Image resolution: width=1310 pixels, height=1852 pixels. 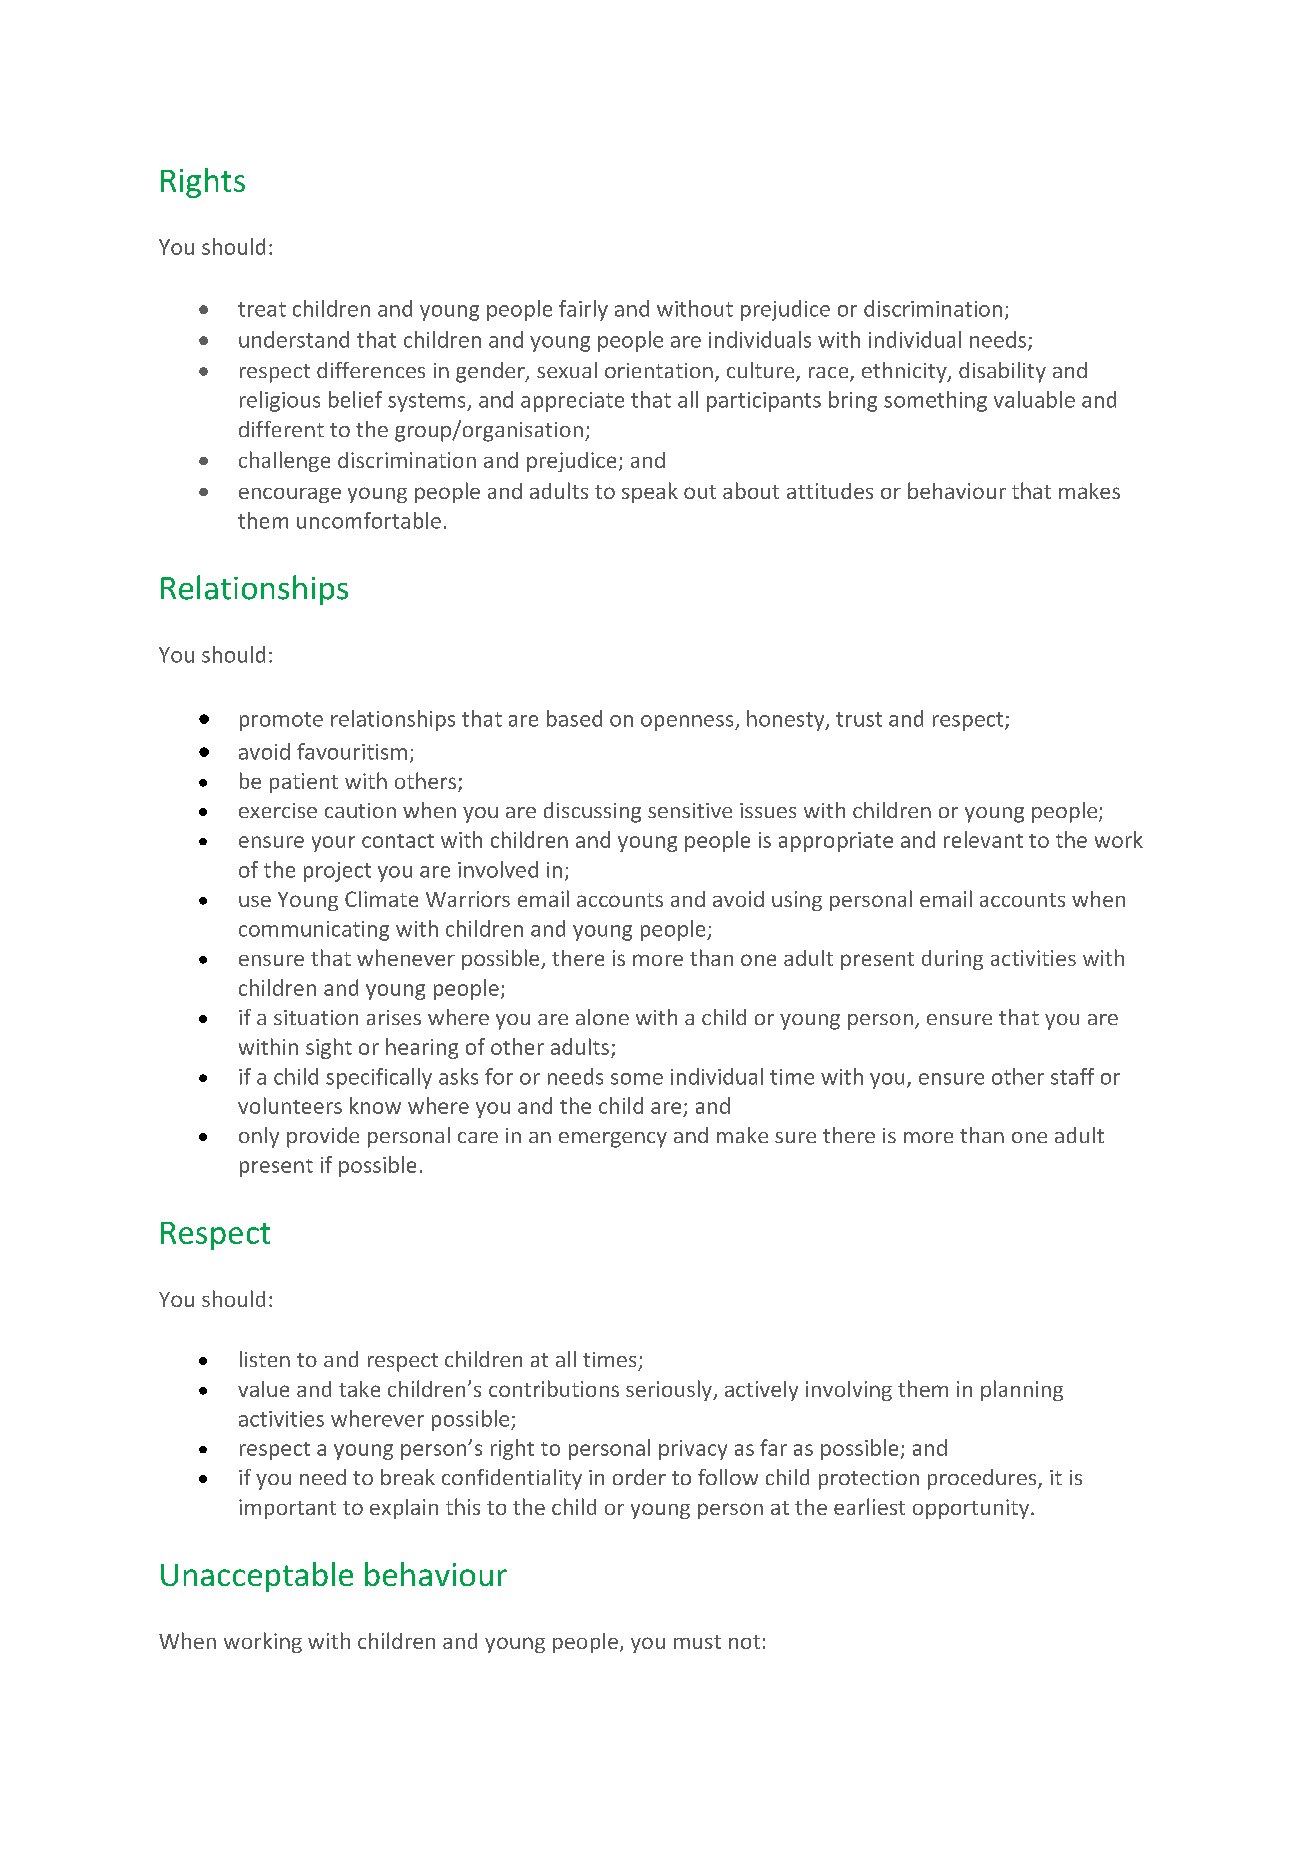 What do you see at coordinates (659, 370) in the screenshot?
I see `orientation` at bounding box center [659, 370].
